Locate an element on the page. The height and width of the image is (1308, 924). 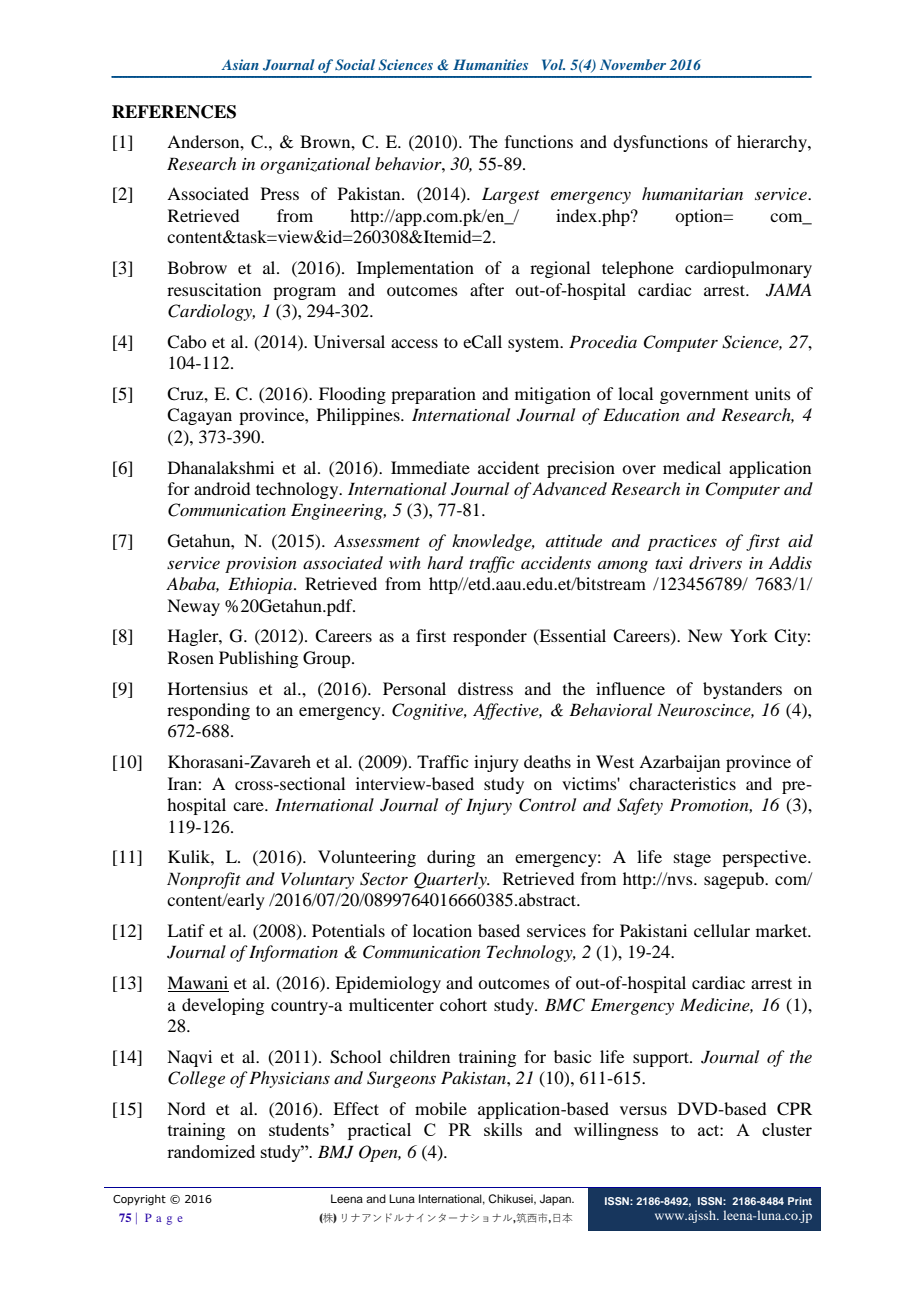
bystanders is located at coordinates (742, 690).
